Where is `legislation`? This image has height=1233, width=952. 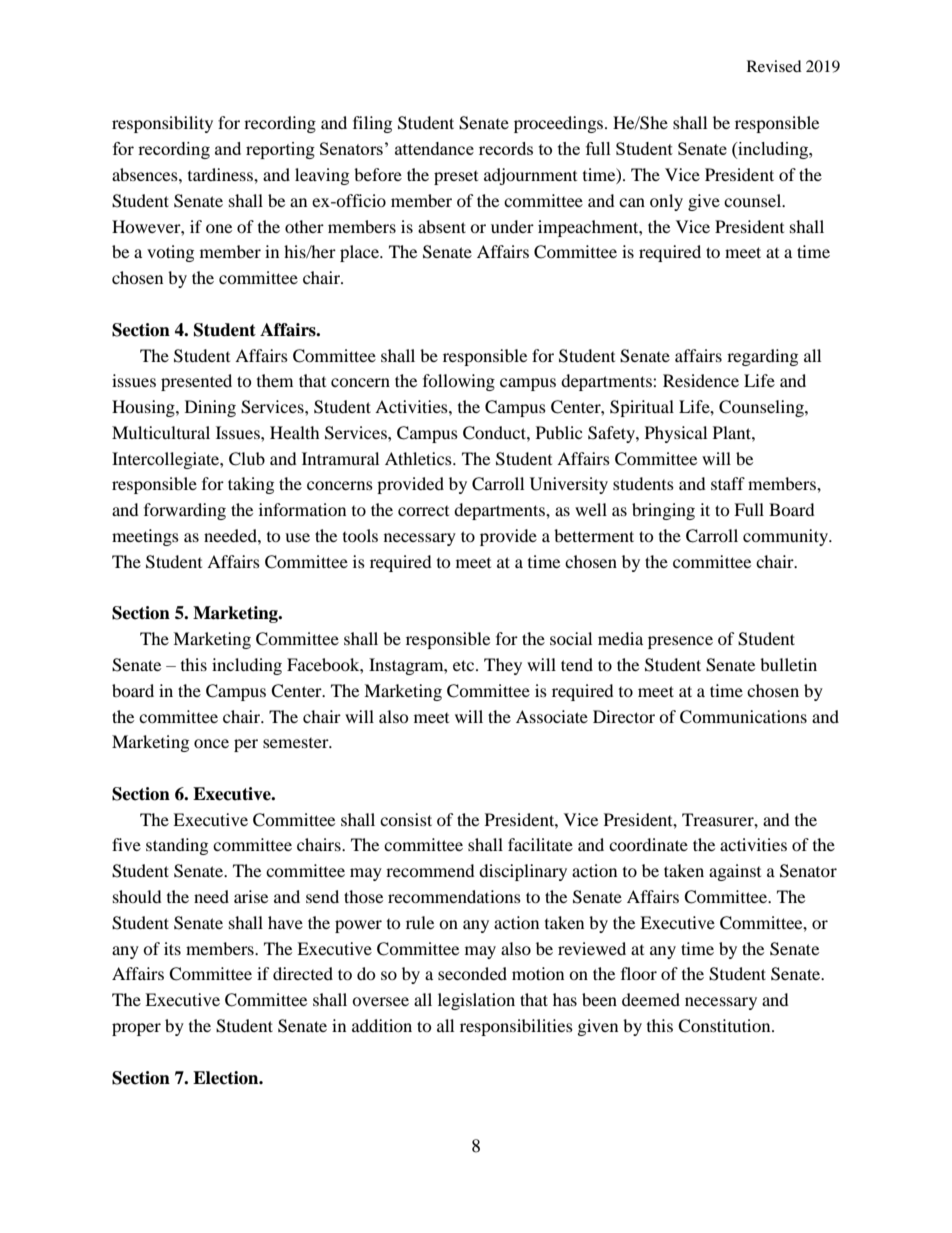 legislation is located at coordinates (476, 1001).
